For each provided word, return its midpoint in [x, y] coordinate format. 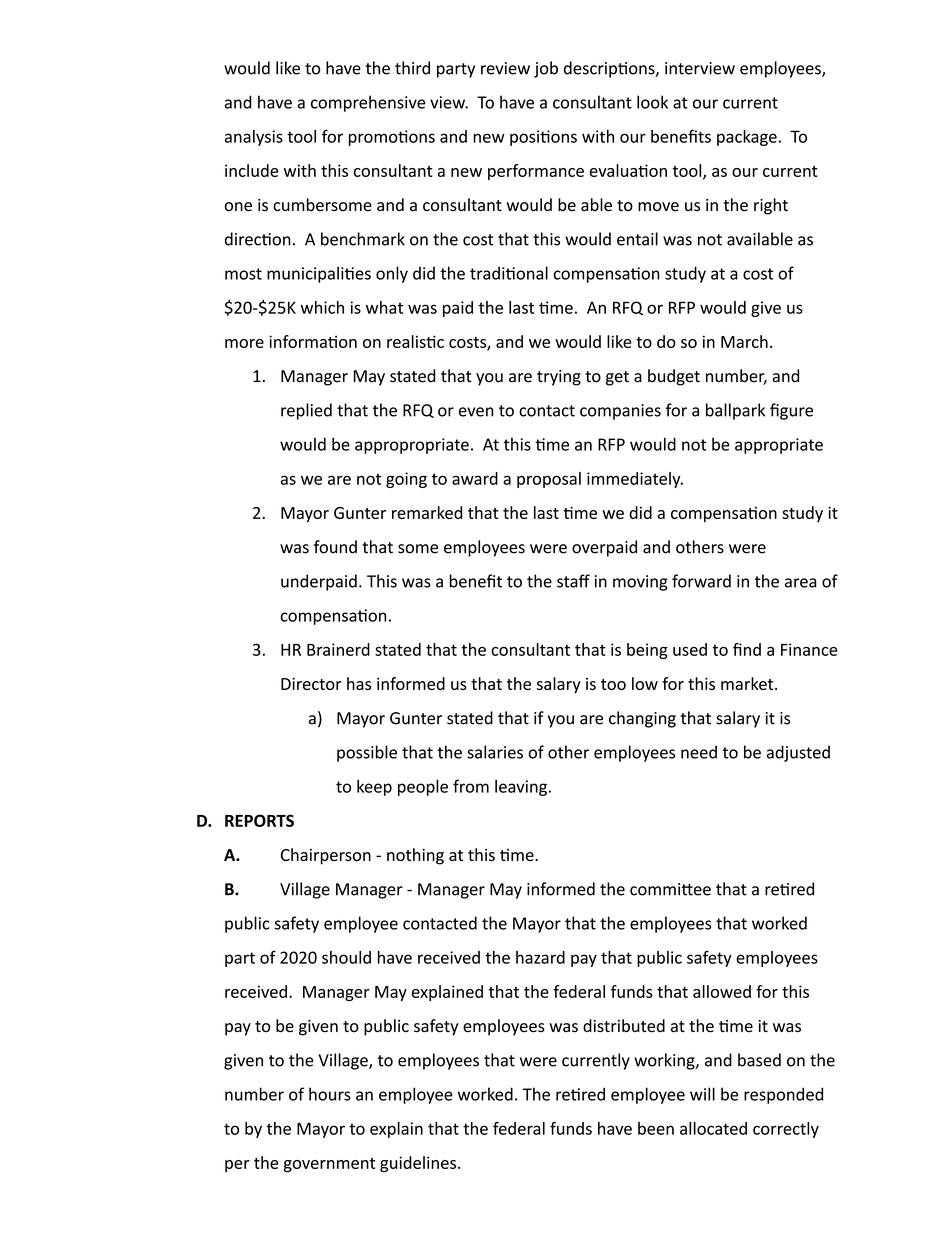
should [346, 957]
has [359, 683]
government [329, 1165]
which [322, 307]
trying [559, 378]
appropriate [779, 446]
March [744, 341]
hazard [540, 957]
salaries [495, 752]
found [335, 547]
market [748, 683]
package [747, 138]
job [546, 69]
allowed [722, 991]
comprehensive [368, 103]
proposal [549, 480]
